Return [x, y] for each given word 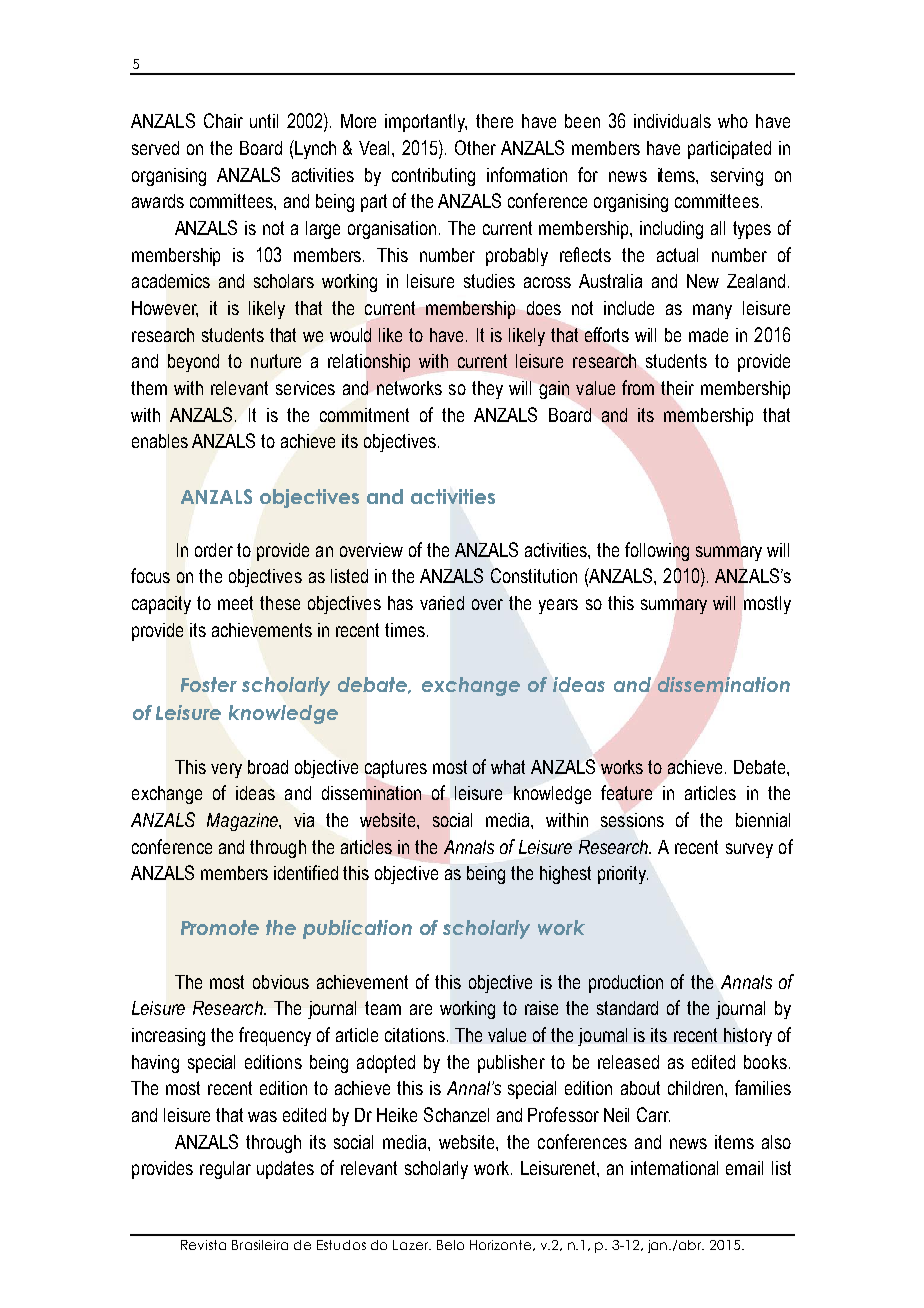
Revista [203, 1245]
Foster [209, 684]
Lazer [412, 1245]
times [405, 630]
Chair [223, 120]
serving [737, 177]
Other [475, 147]
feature [626, 792]
